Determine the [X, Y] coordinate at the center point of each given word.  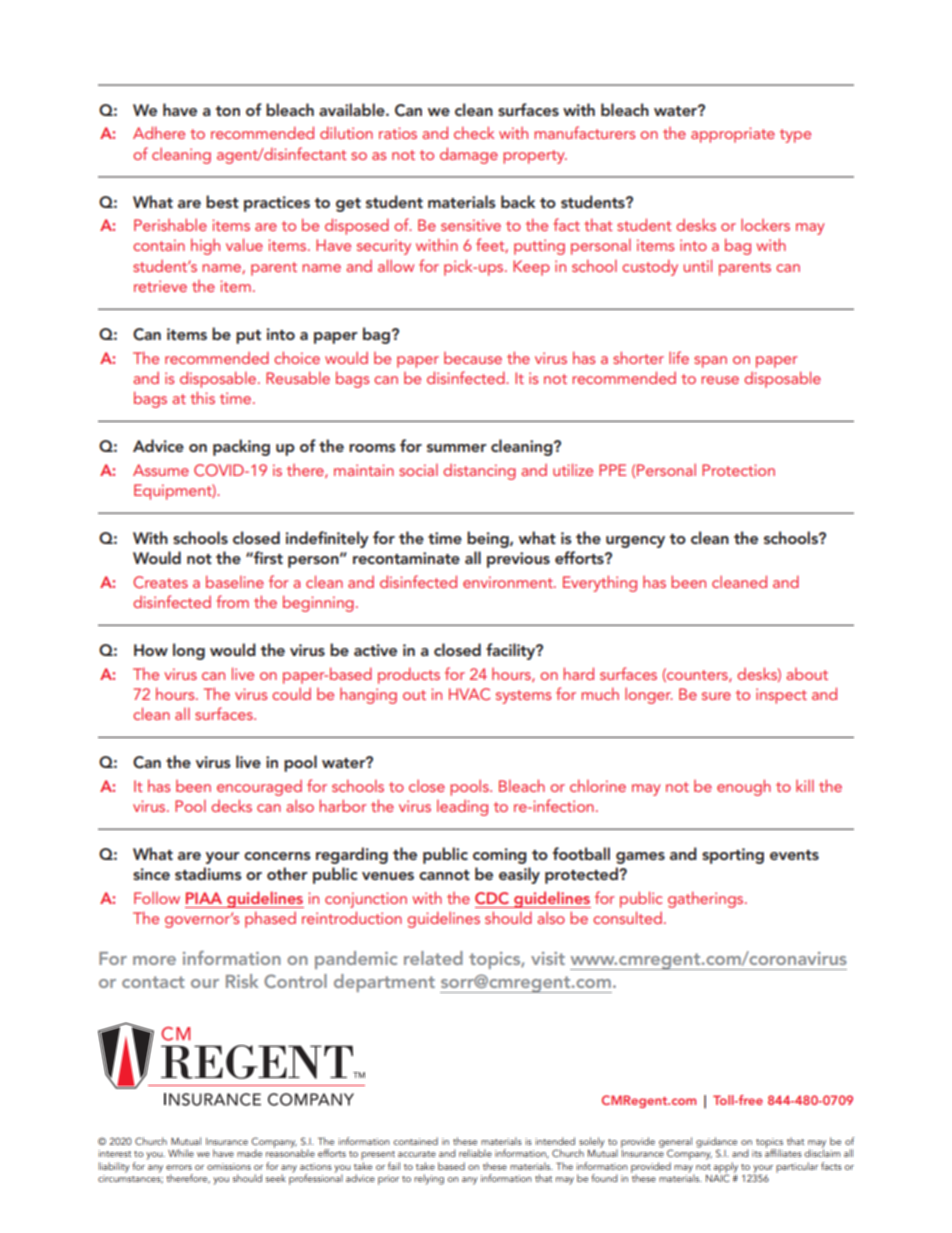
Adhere [159, 132]
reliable [475, 1153]
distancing [479, 472]
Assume [161, 470]
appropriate [733, 135]
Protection [738, 470]
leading [462, 807]
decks [231, 805]
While [181, 1153]
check [474, 132]
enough [744, 787]
